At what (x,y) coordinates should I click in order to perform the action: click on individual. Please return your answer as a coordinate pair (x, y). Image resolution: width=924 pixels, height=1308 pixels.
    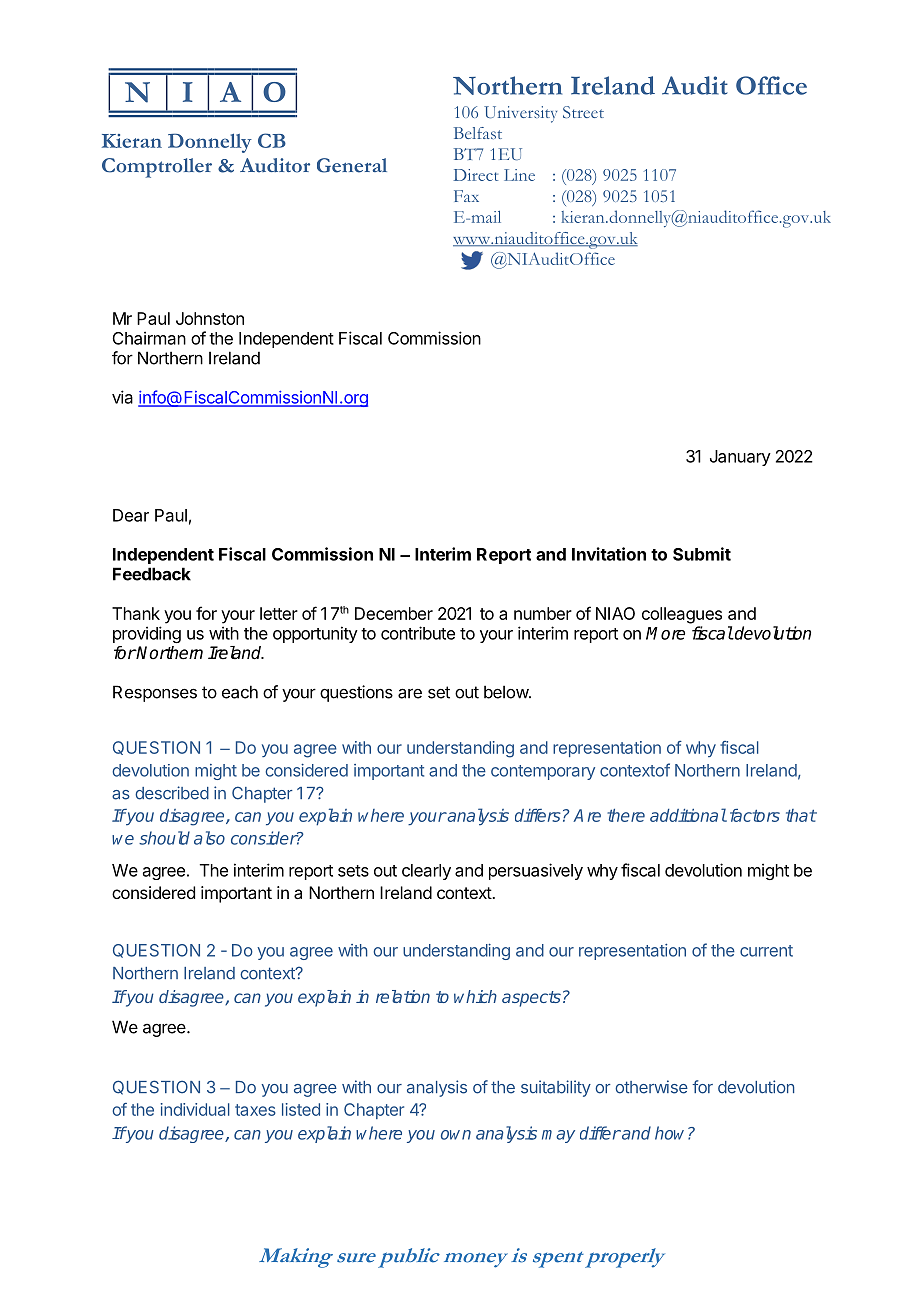
    Looking at the image, I should click on (195, 1109).
